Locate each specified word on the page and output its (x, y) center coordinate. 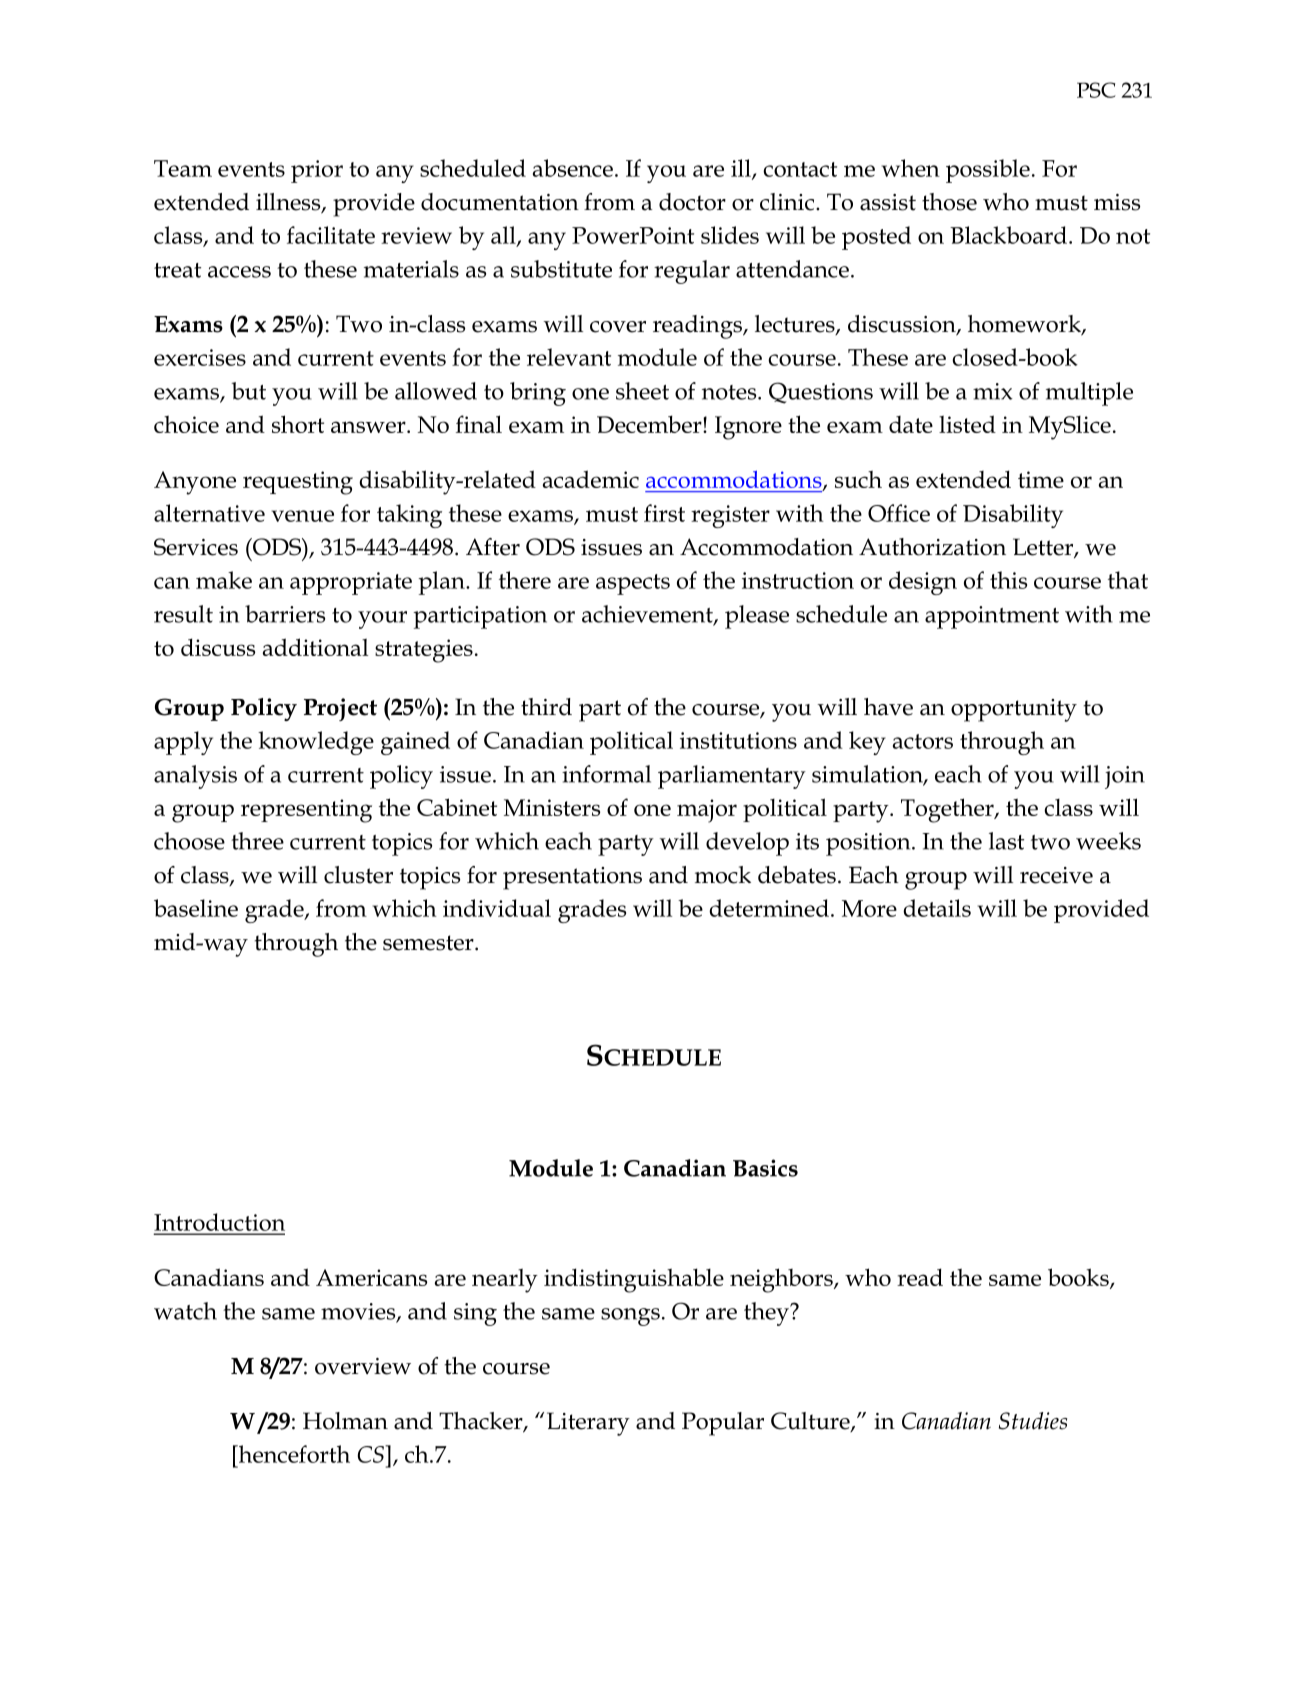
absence (573, 168)
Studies (1033, 1421)
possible (988, 171)
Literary (588, 1424)
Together (948, 810)
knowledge (316, 743)
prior (317, 171)
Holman (345, 1421)
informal (606, 774)
